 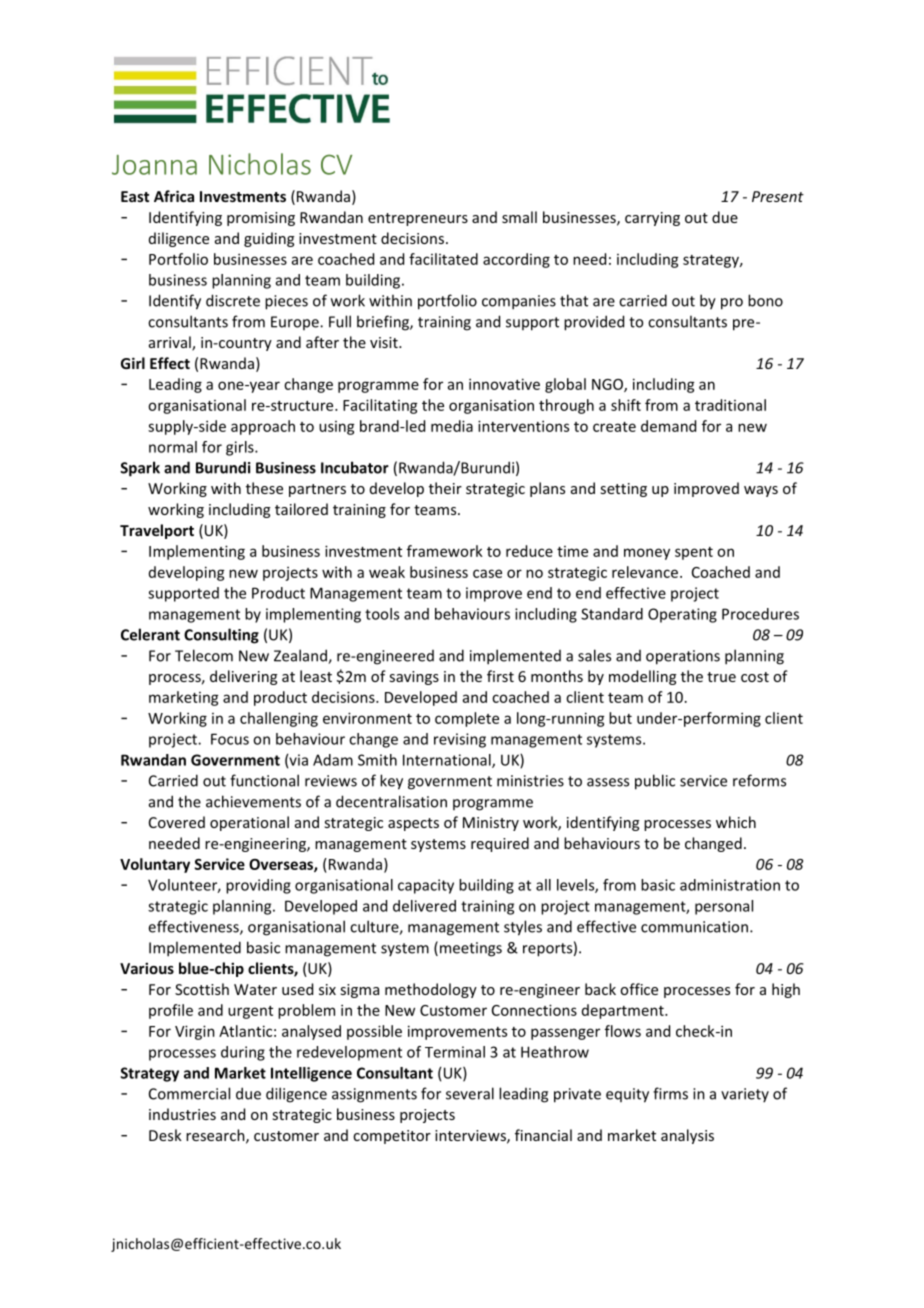 I want to click on first, so click(x=500, y=676).
